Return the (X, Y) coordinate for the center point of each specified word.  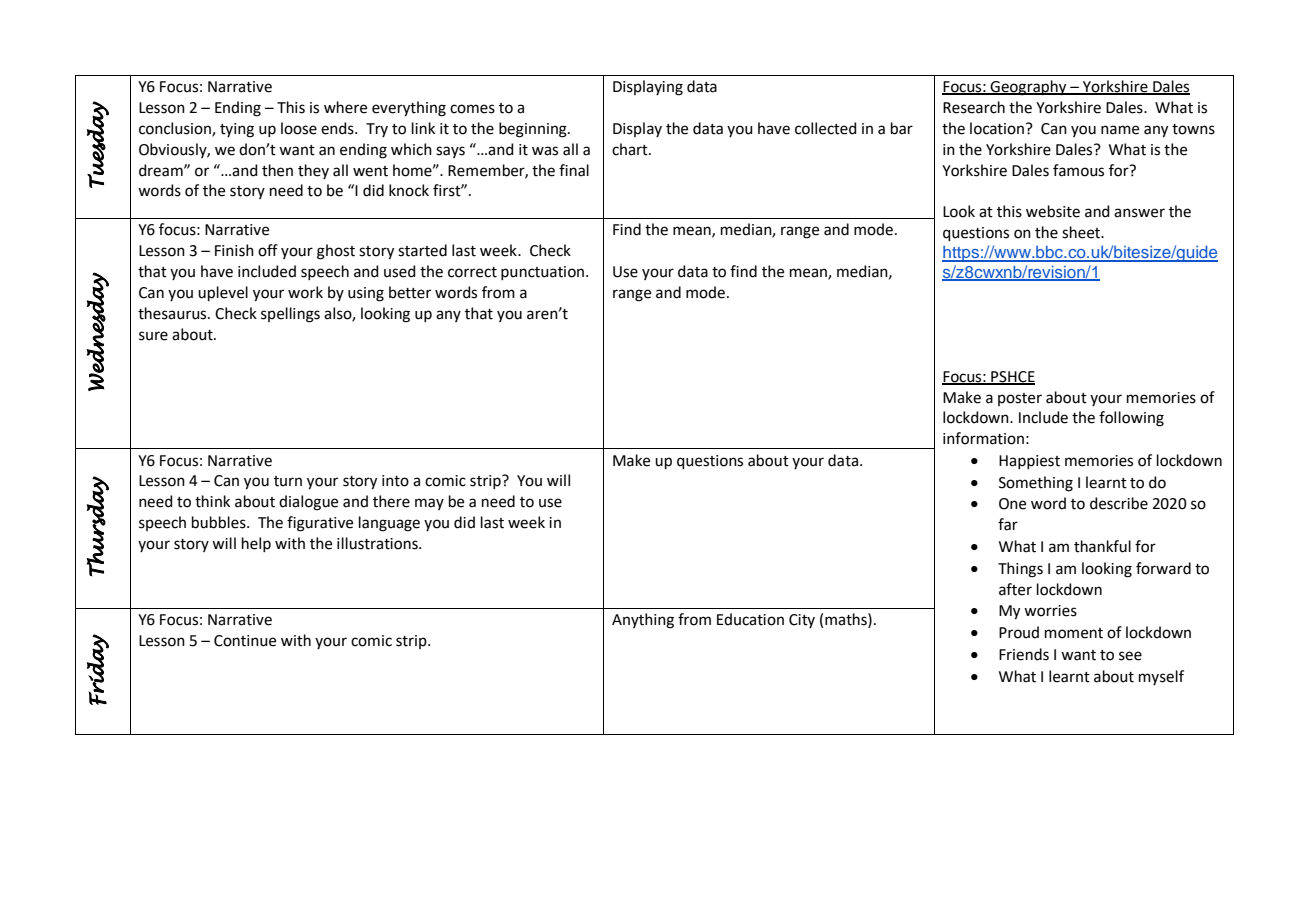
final (574, 170)
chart (631, 149)
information (983, 438)
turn (288, 481)
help (256, 544)
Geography (1029, 88)
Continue (245, 641)
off (268, 250)
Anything (643, 621)
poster (1020, 399)
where (345, 107)
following (1131, 419)
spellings (290, 315)
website (1053, 211)
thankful (1102, 546)
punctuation (544, 273)
